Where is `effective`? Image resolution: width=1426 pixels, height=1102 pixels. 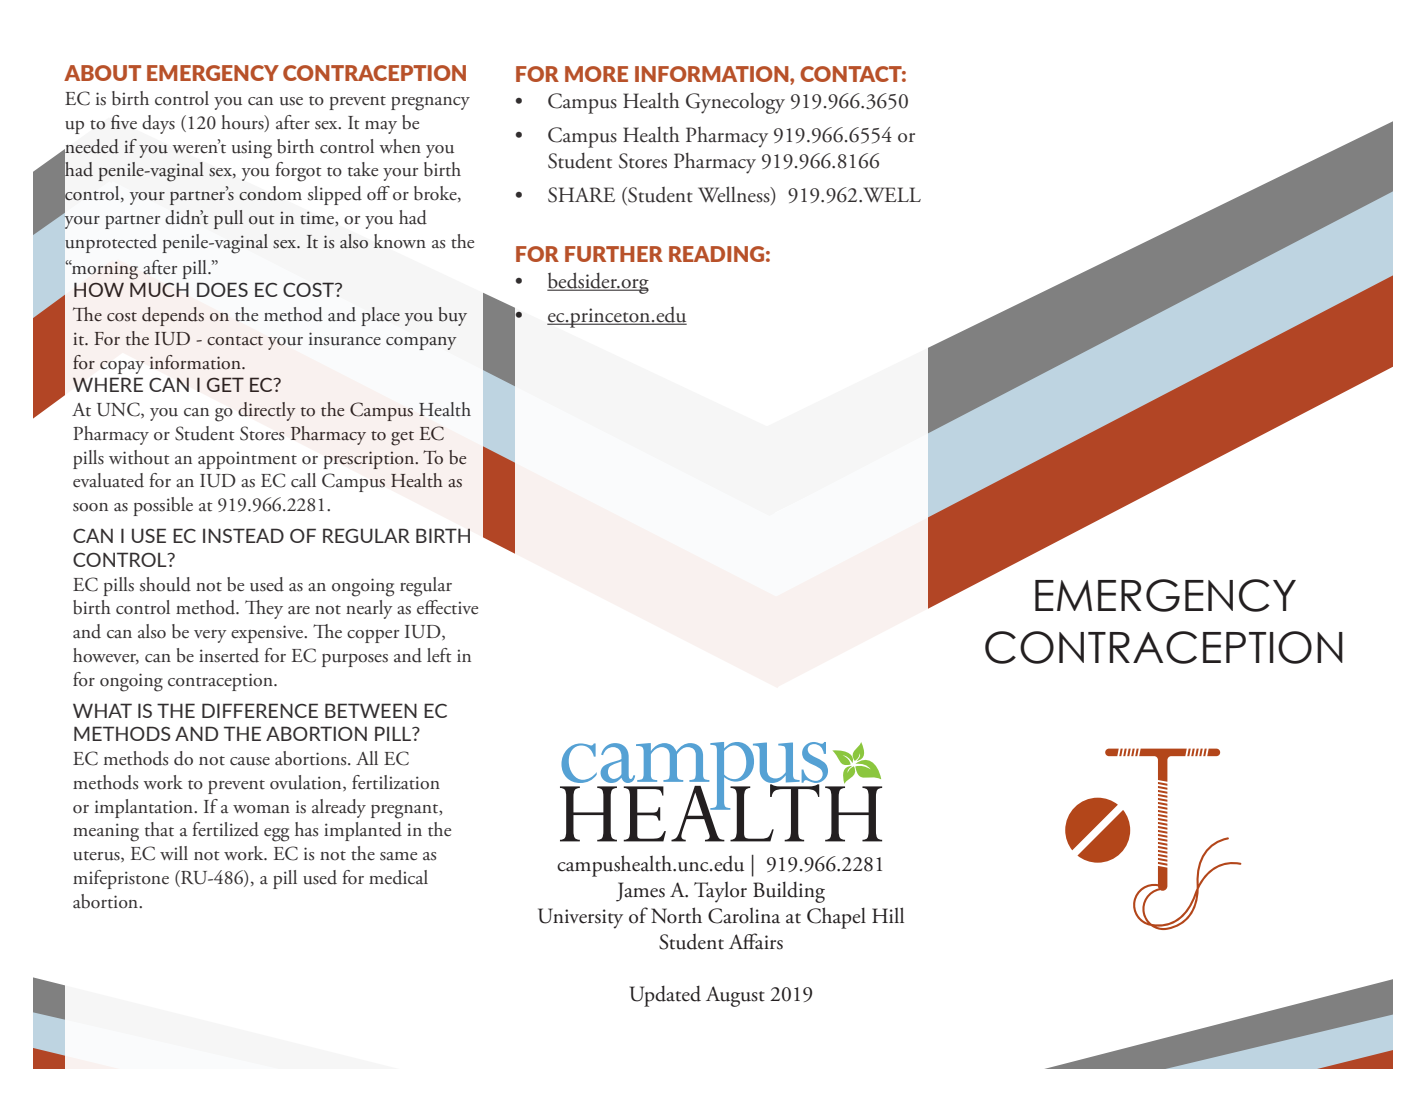
effective is located at coordinates (447, 607).
